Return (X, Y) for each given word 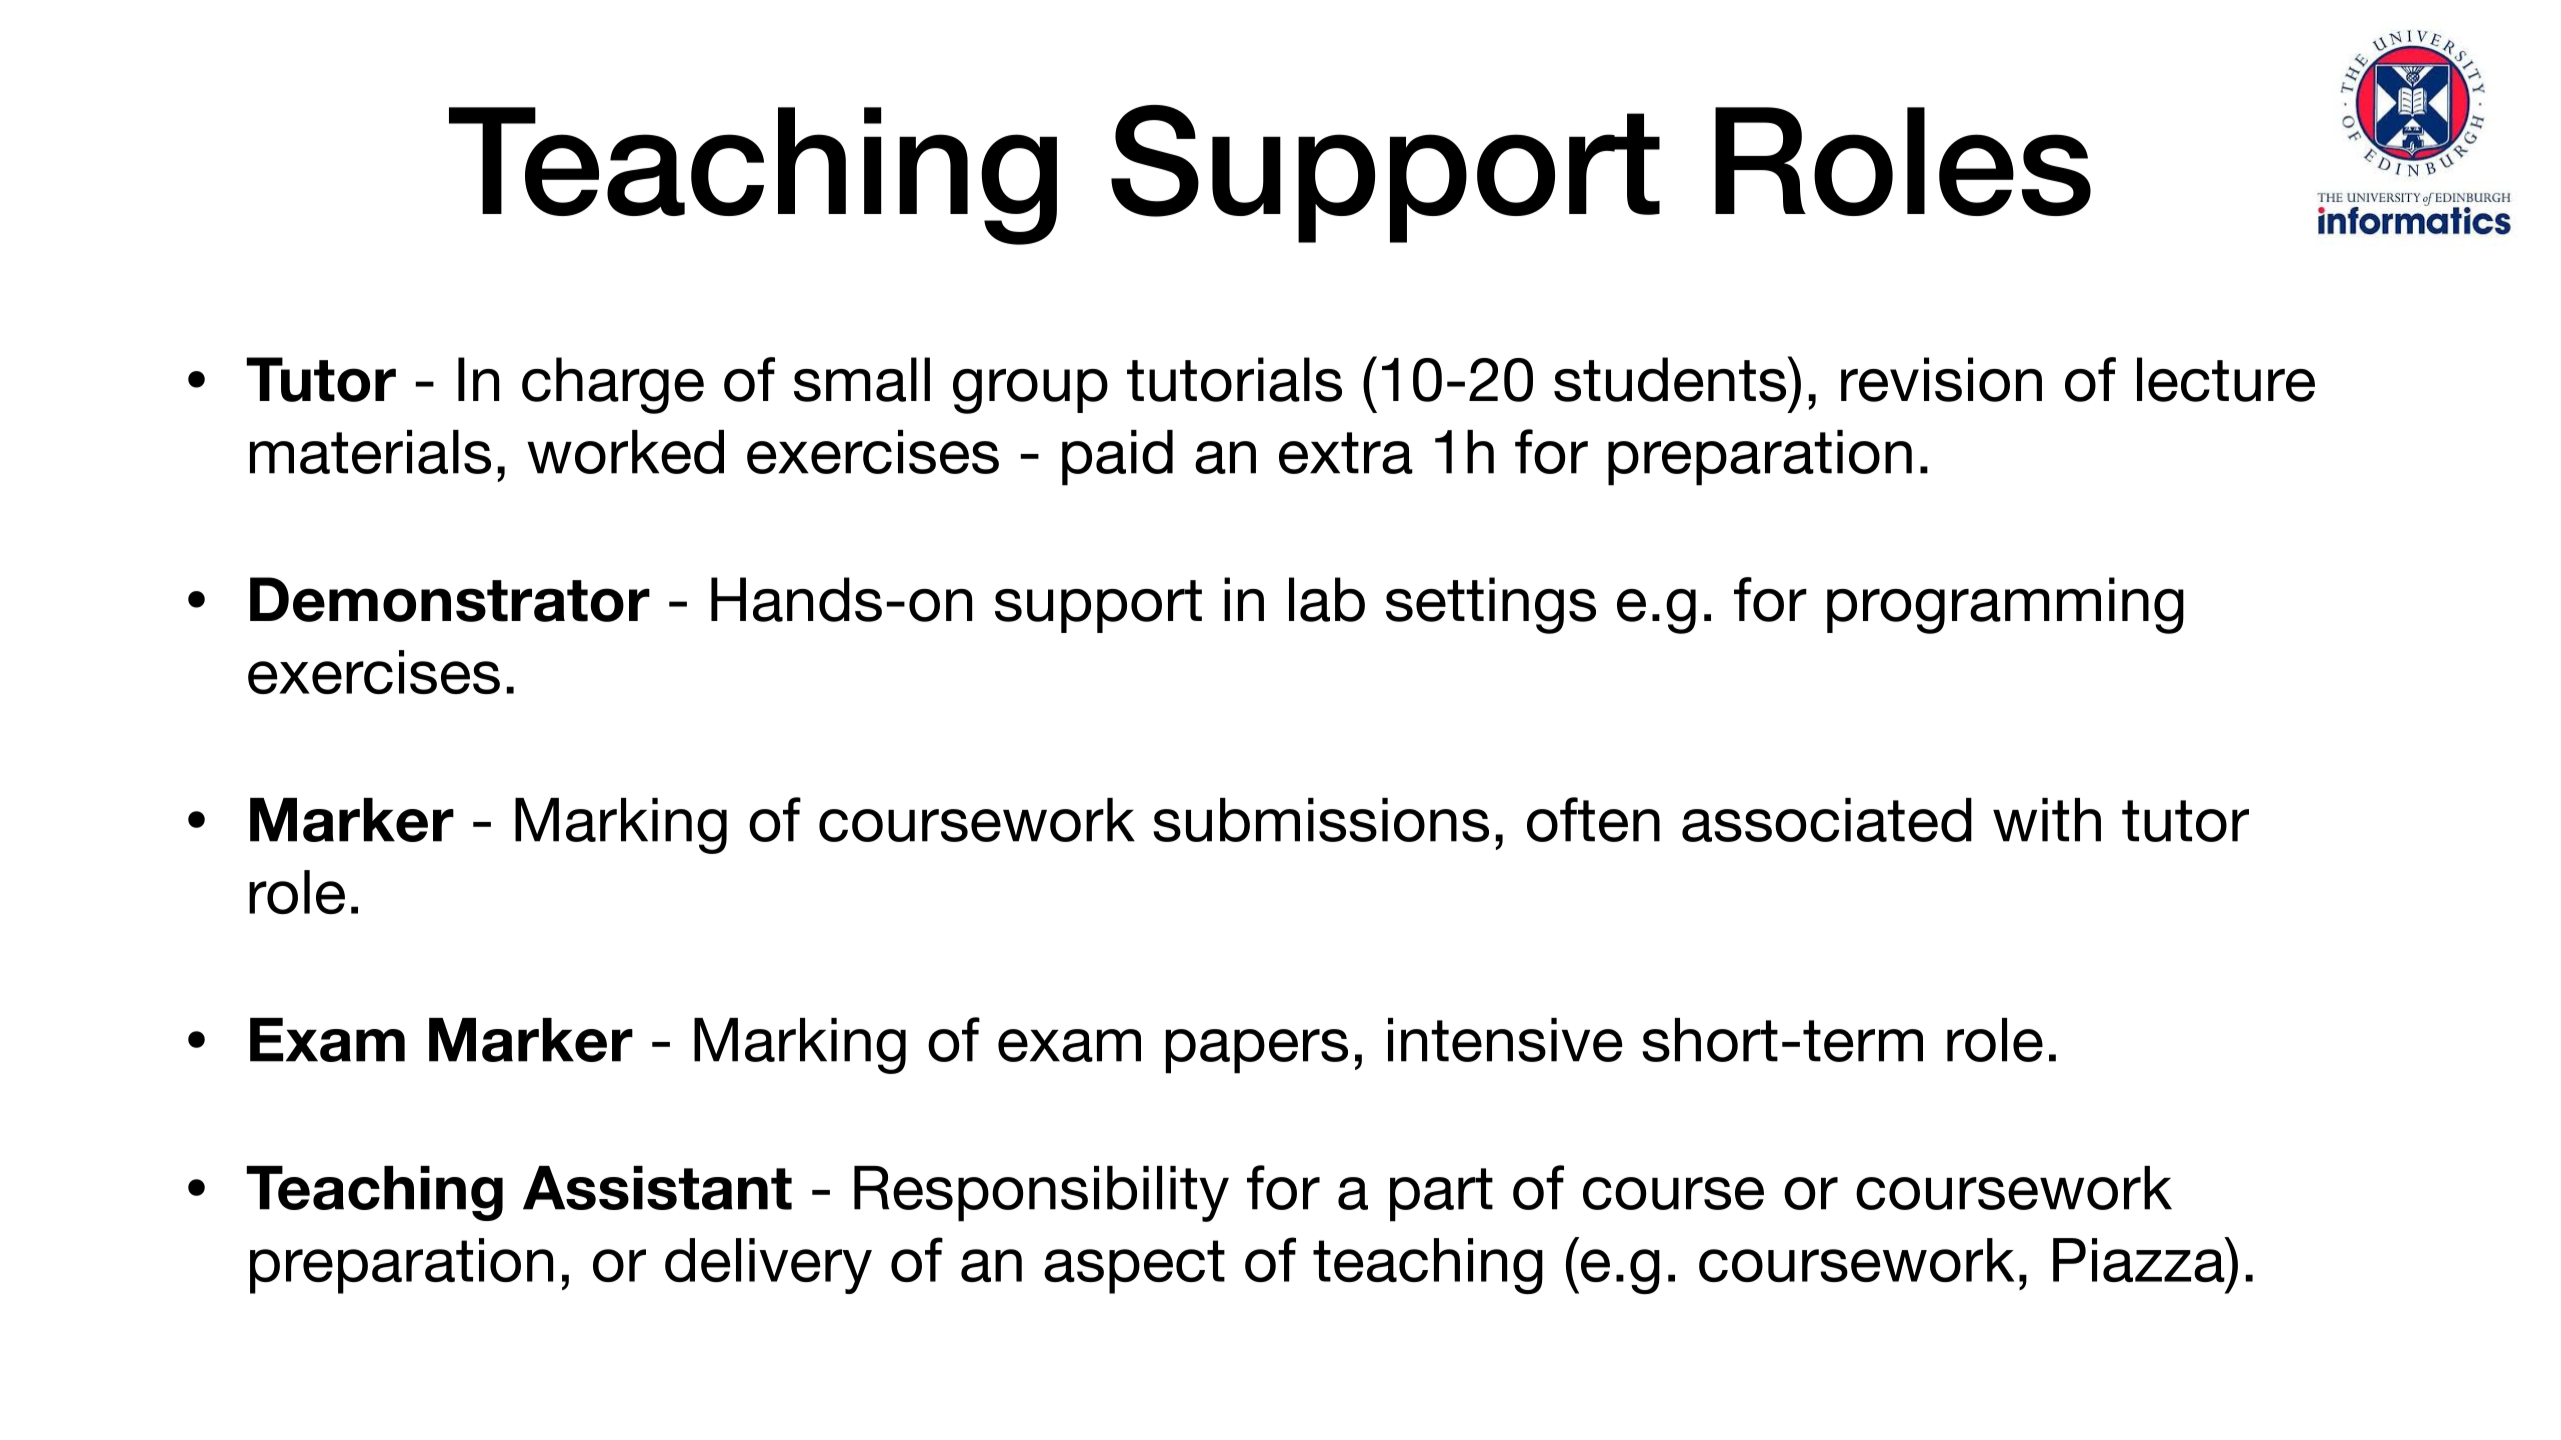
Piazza (2140, 1259)
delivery (768, 1266)
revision (1941, 379)
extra (1346, 453)
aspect (1134, 1267)
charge (613, 385)
